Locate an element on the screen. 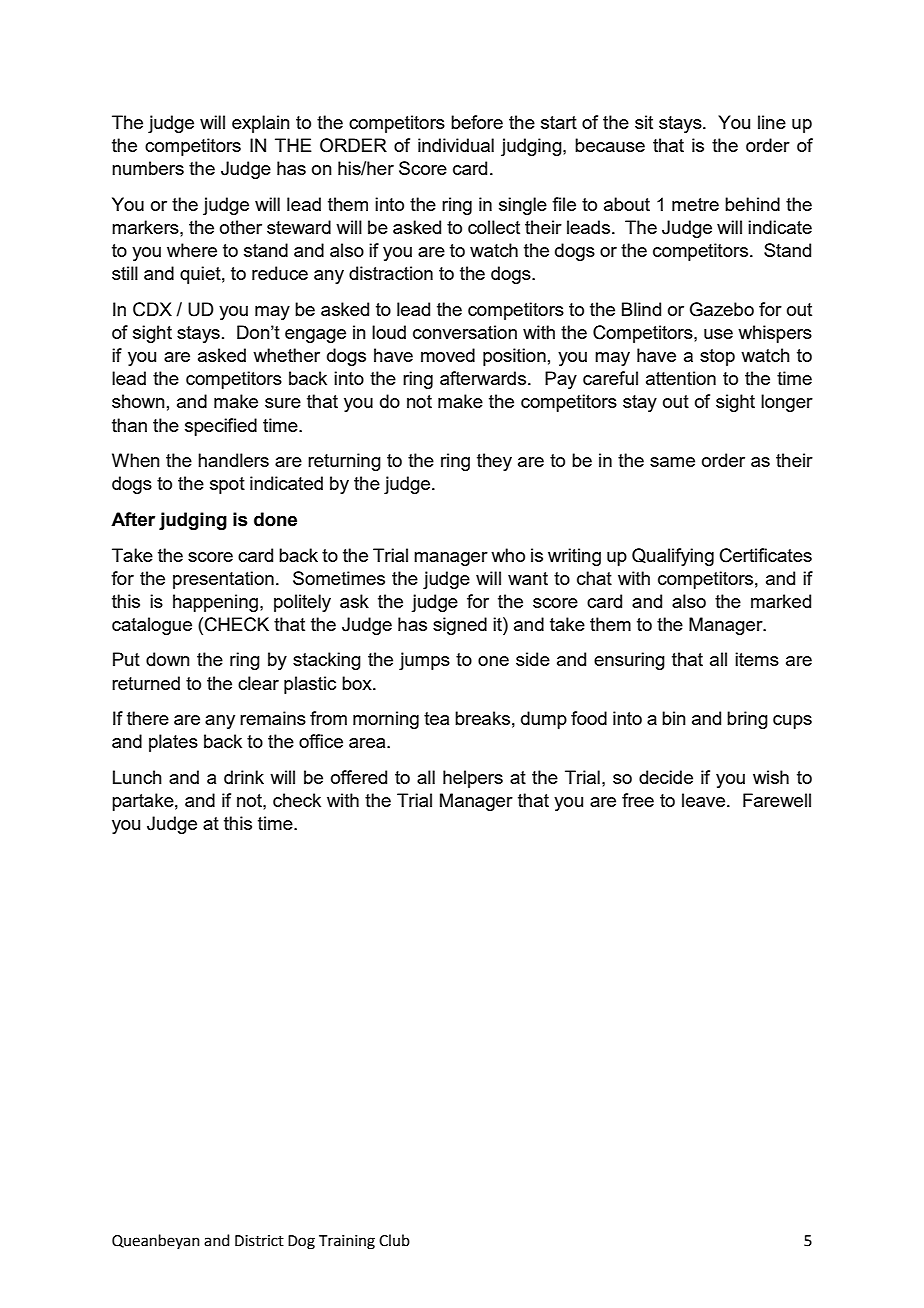  individual is located at coordinates (456, 145).
